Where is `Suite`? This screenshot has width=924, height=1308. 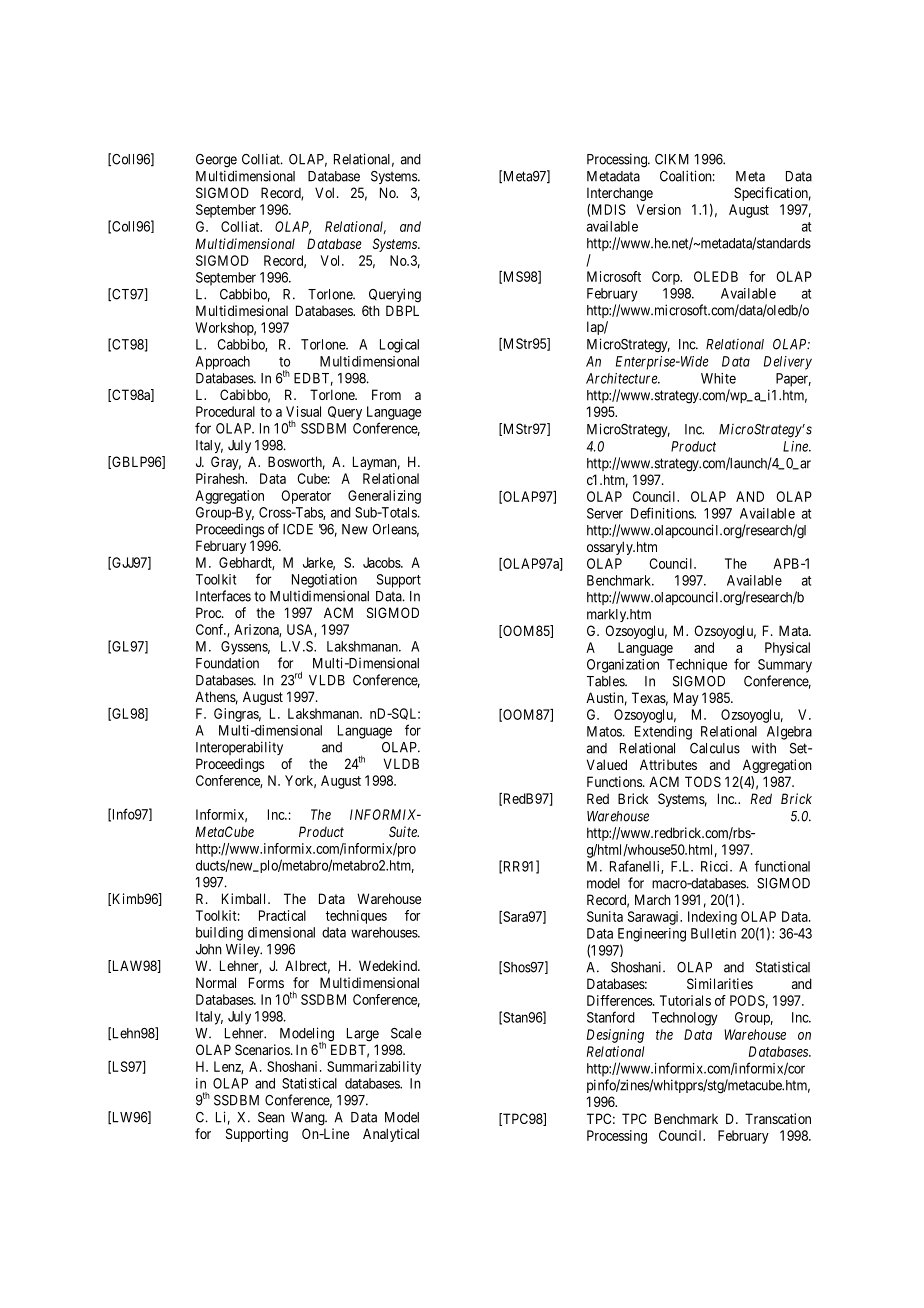 Suite is located at coordinates (404, 831).
